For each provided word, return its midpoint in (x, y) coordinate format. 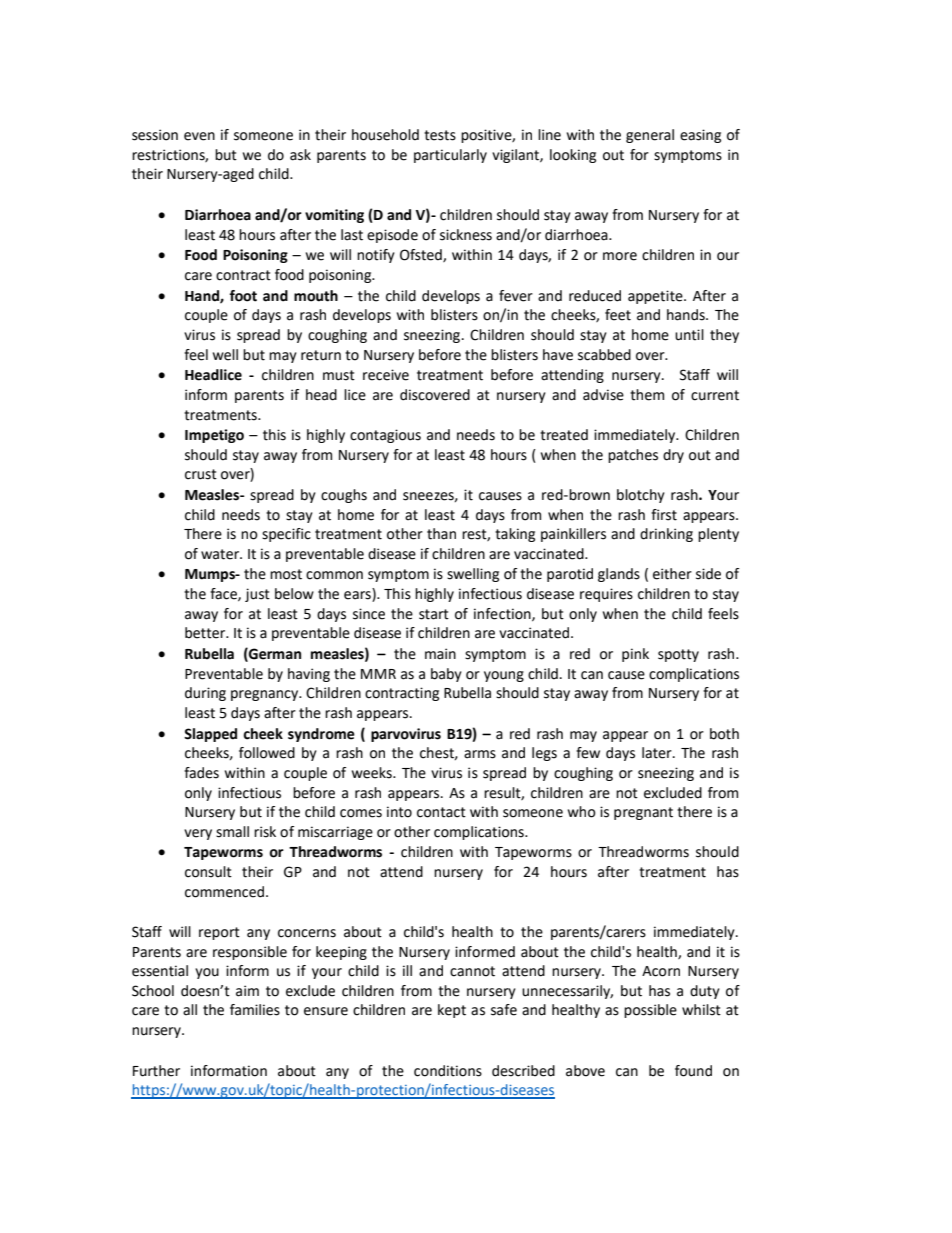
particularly (450, 156)
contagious (385, 436)
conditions (448, 1071)
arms (480, 754)
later (658, 753)
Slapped (210, 735)
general (650, 136)
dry (673, 456)
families (255, 1010)
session (155, 135)
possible (650, 1011)
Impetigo (214, 436)
